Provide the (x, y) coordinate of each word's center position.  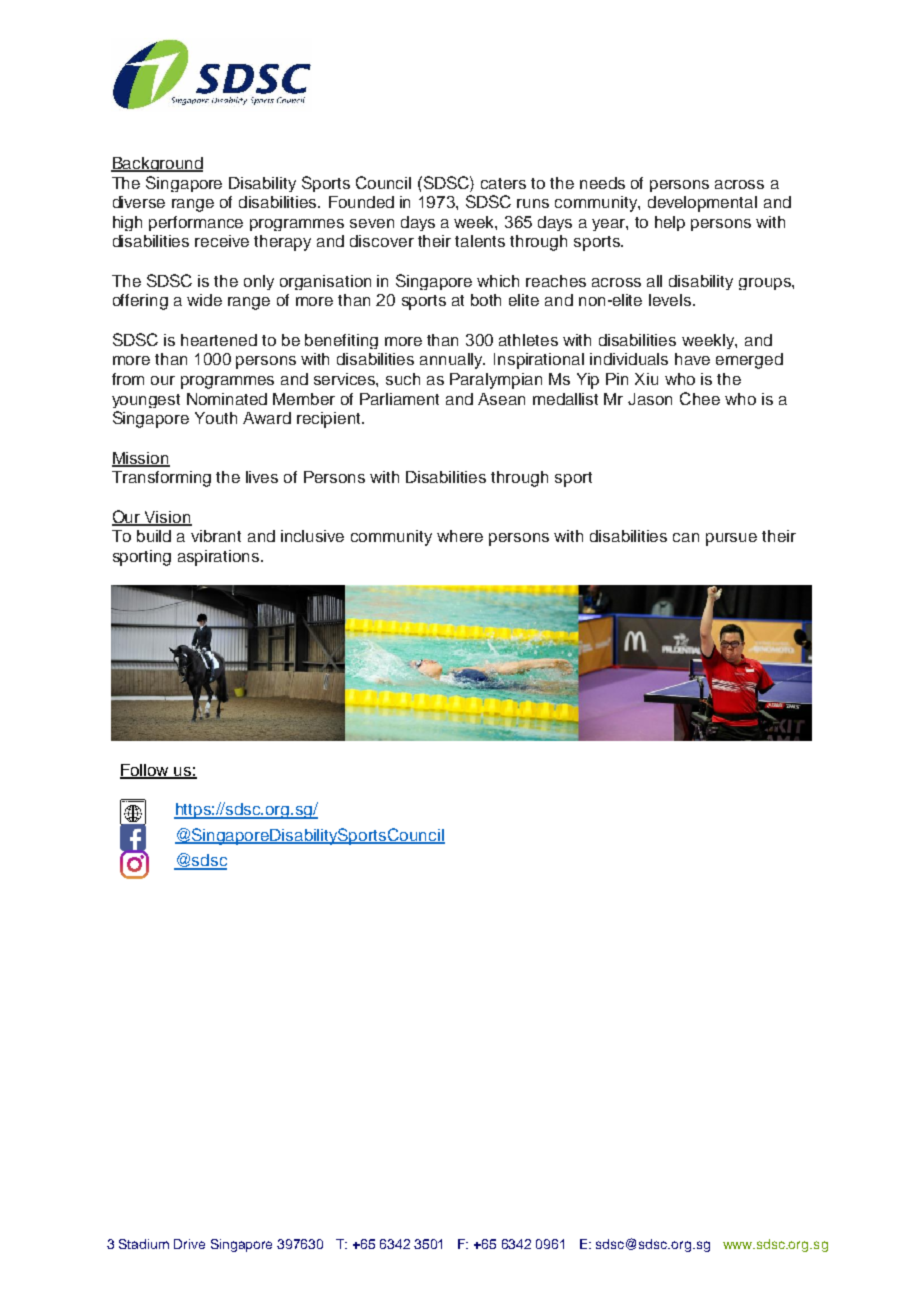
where (460, 536)
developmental (702, 204)
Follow (146, 771)
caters (503, 183)
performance (196, 223)
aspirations (220, 558)
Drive (189, 1244)
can (686, 537)
